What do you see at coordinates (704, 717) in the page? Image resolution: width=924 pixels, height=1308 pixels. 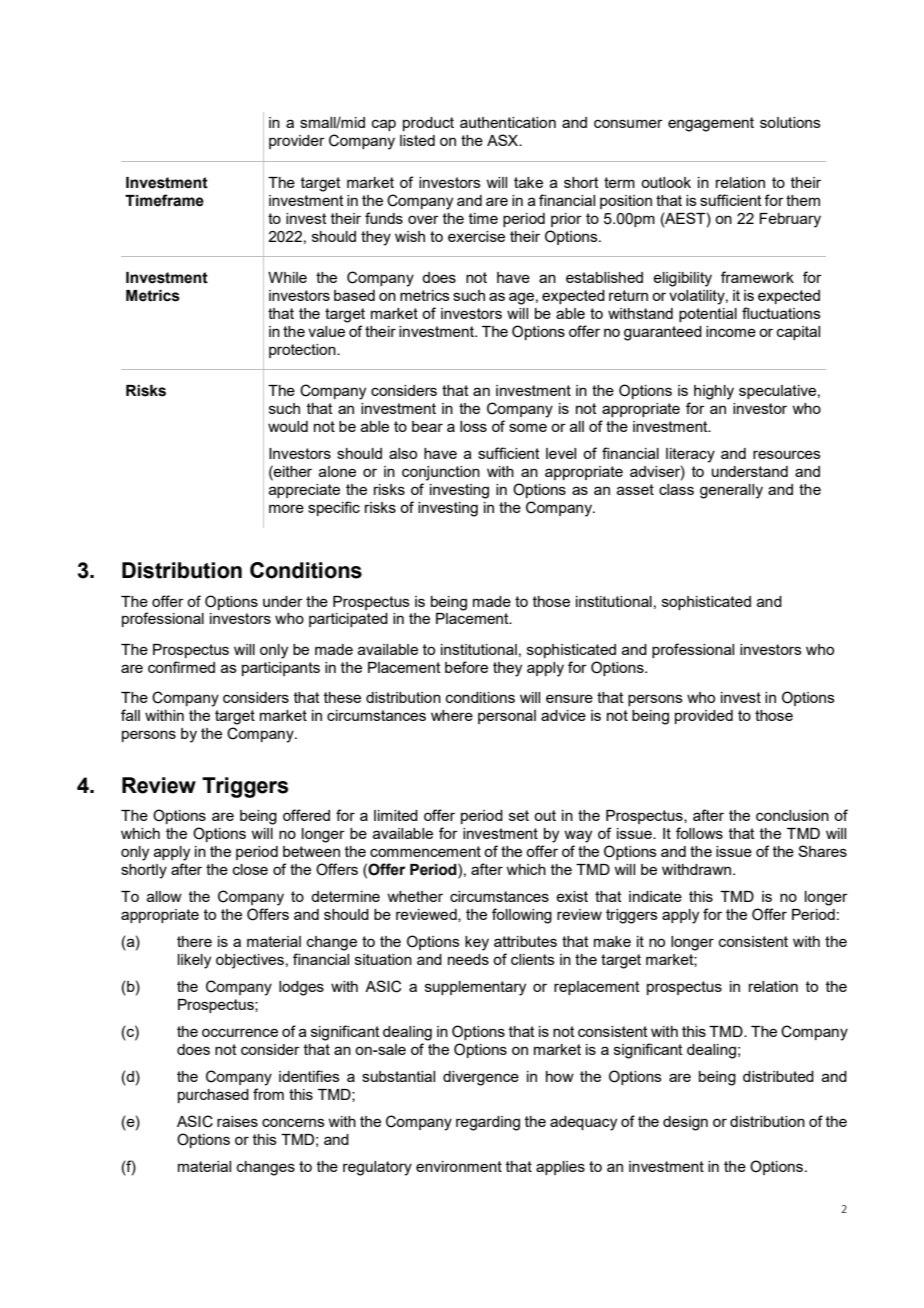 I see `provided` at bounding box center [704, 717].
